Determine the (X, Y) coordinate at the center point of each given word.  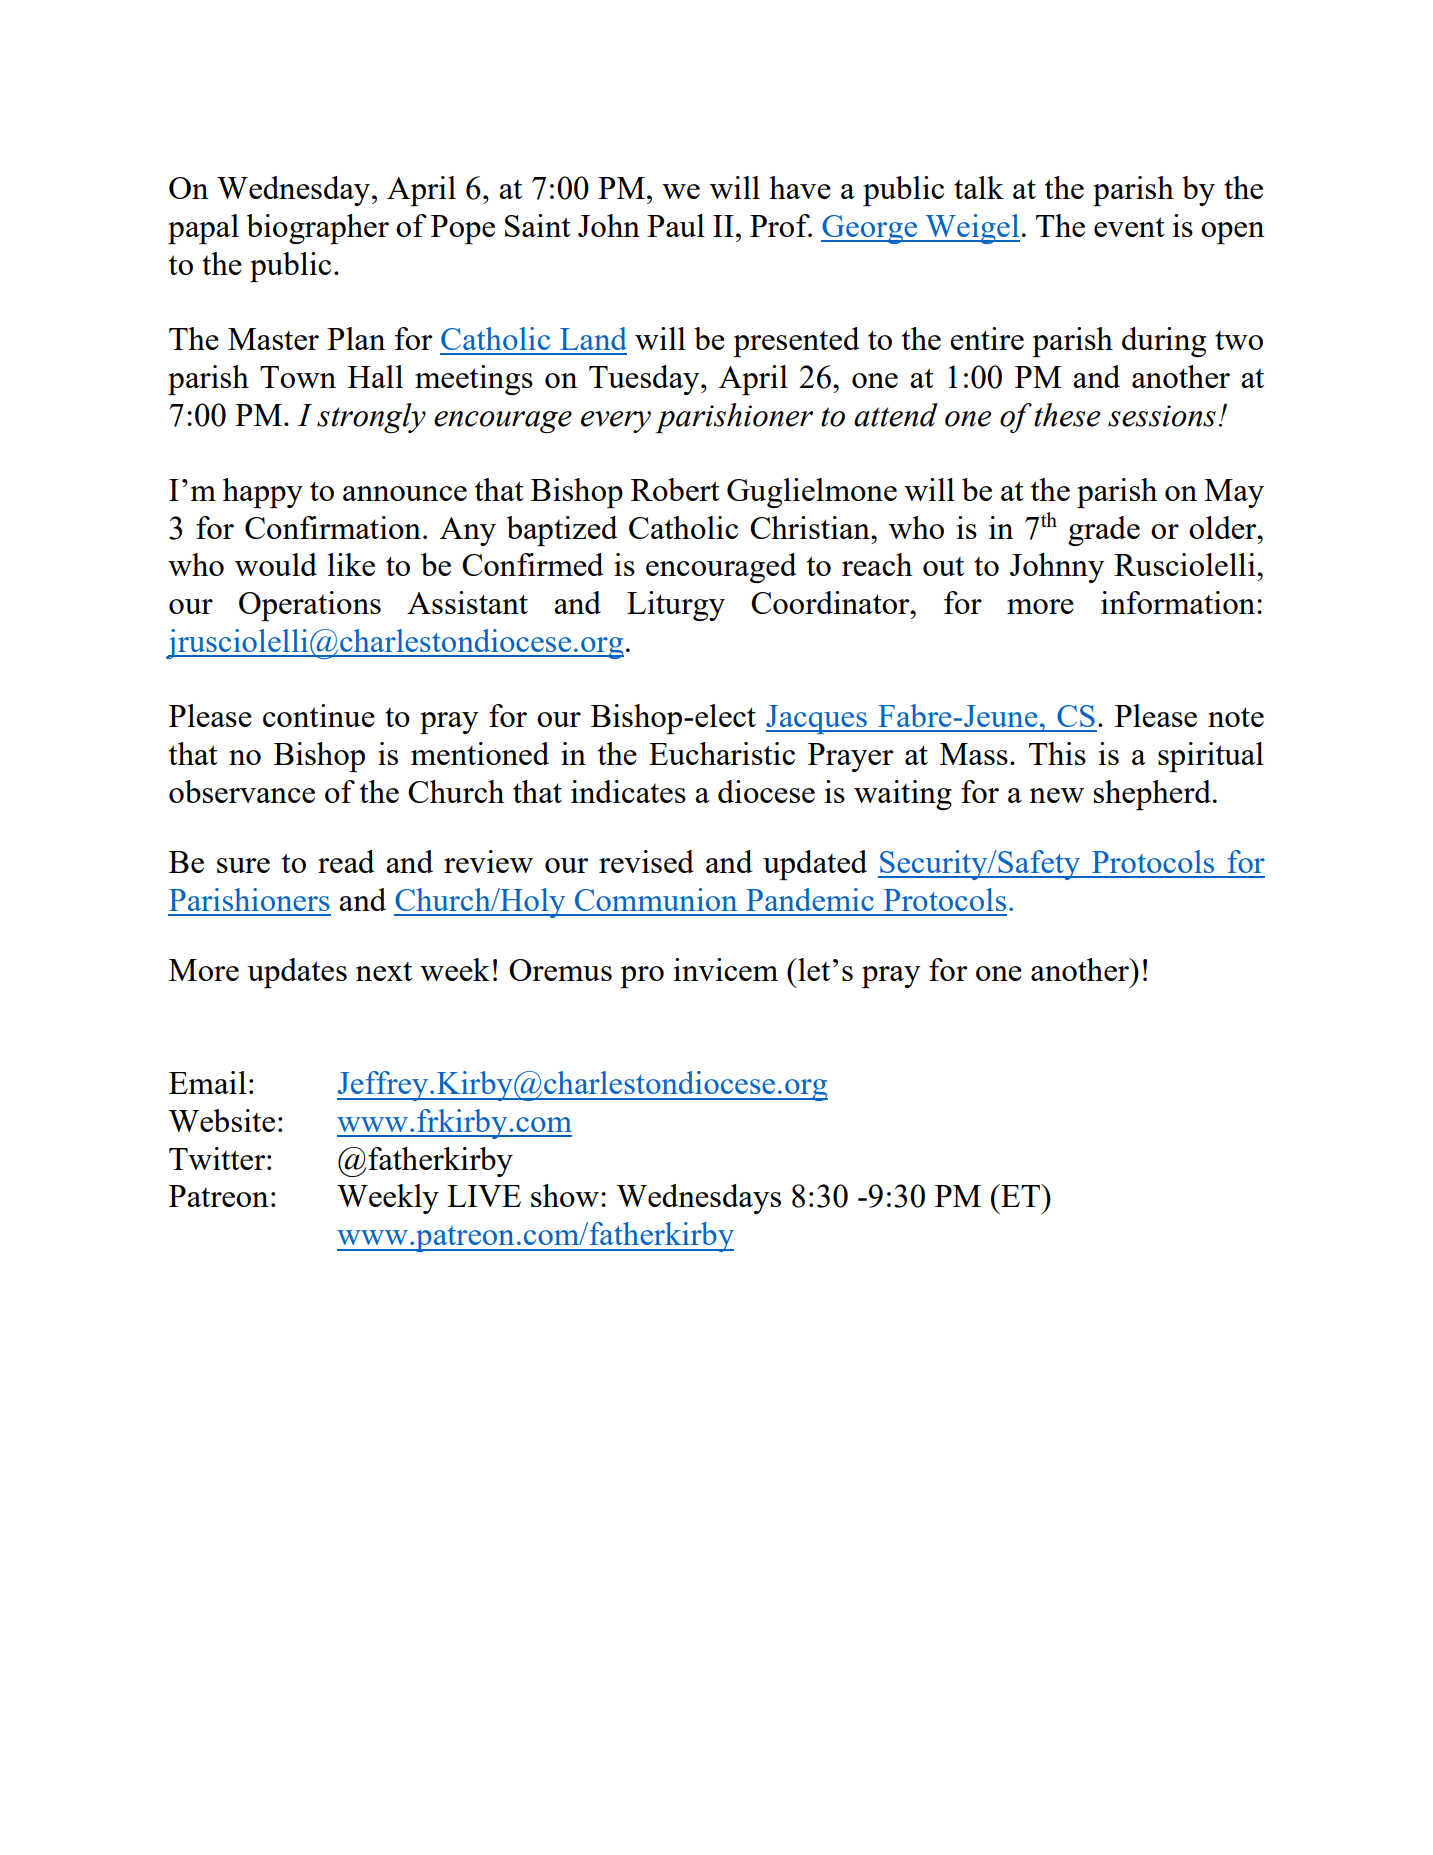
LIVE (484, 1196)
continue (319, 715)
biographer (318, 229)
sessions (1162, 416)
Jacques (817, 719)
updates (297, 973)
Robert (675, 489)
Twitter (218, 1158)
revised (646, 861)
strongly (371, 418)
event (1129, 227)
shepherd (1152, 795)
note (1236, 717)
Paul (676, 225)
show (565, 1195)
